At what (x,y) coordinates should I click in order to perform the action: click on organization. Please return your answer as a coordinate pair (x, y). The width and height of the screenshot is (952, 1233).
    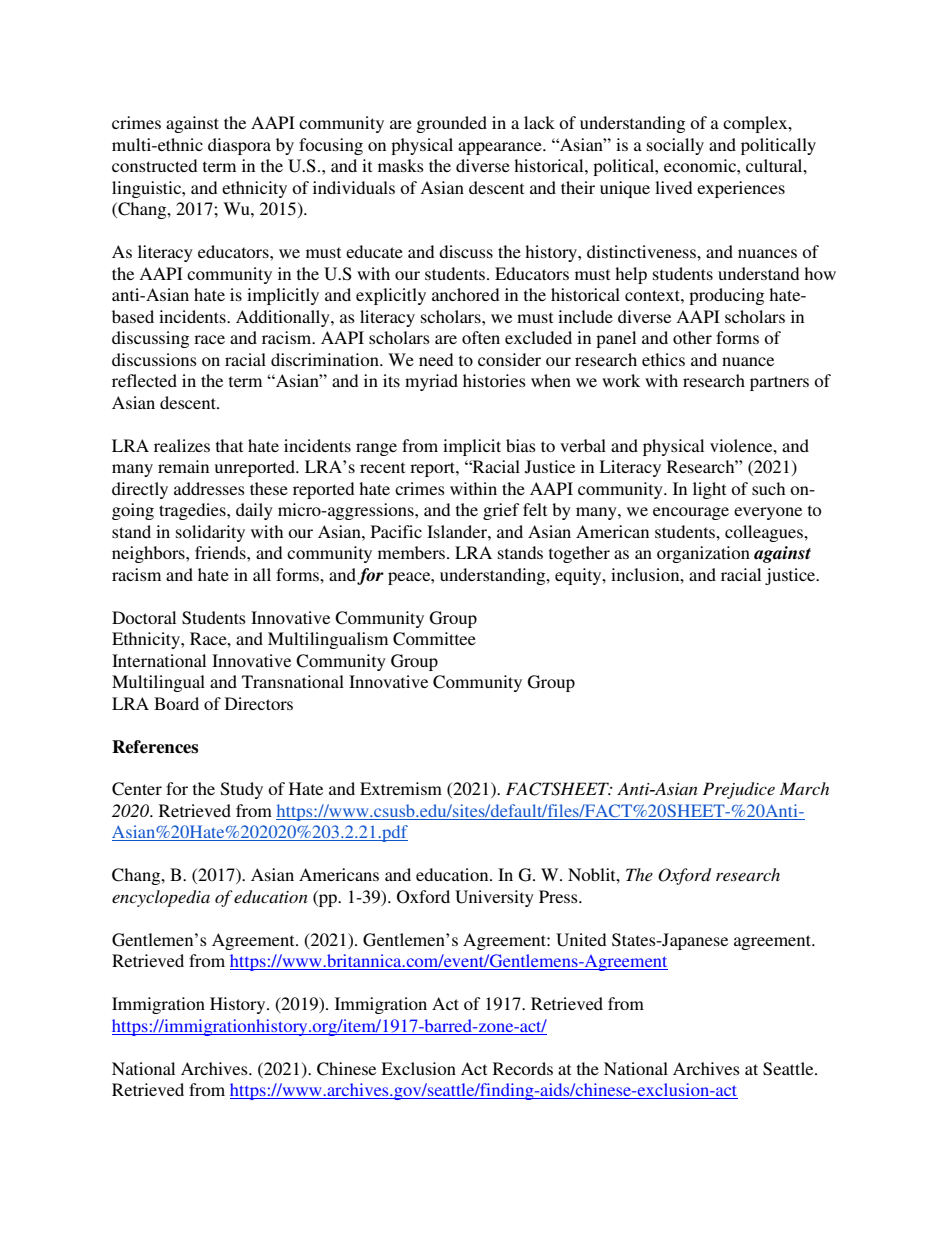
    Looking at the image, I should click on (703, 554).
